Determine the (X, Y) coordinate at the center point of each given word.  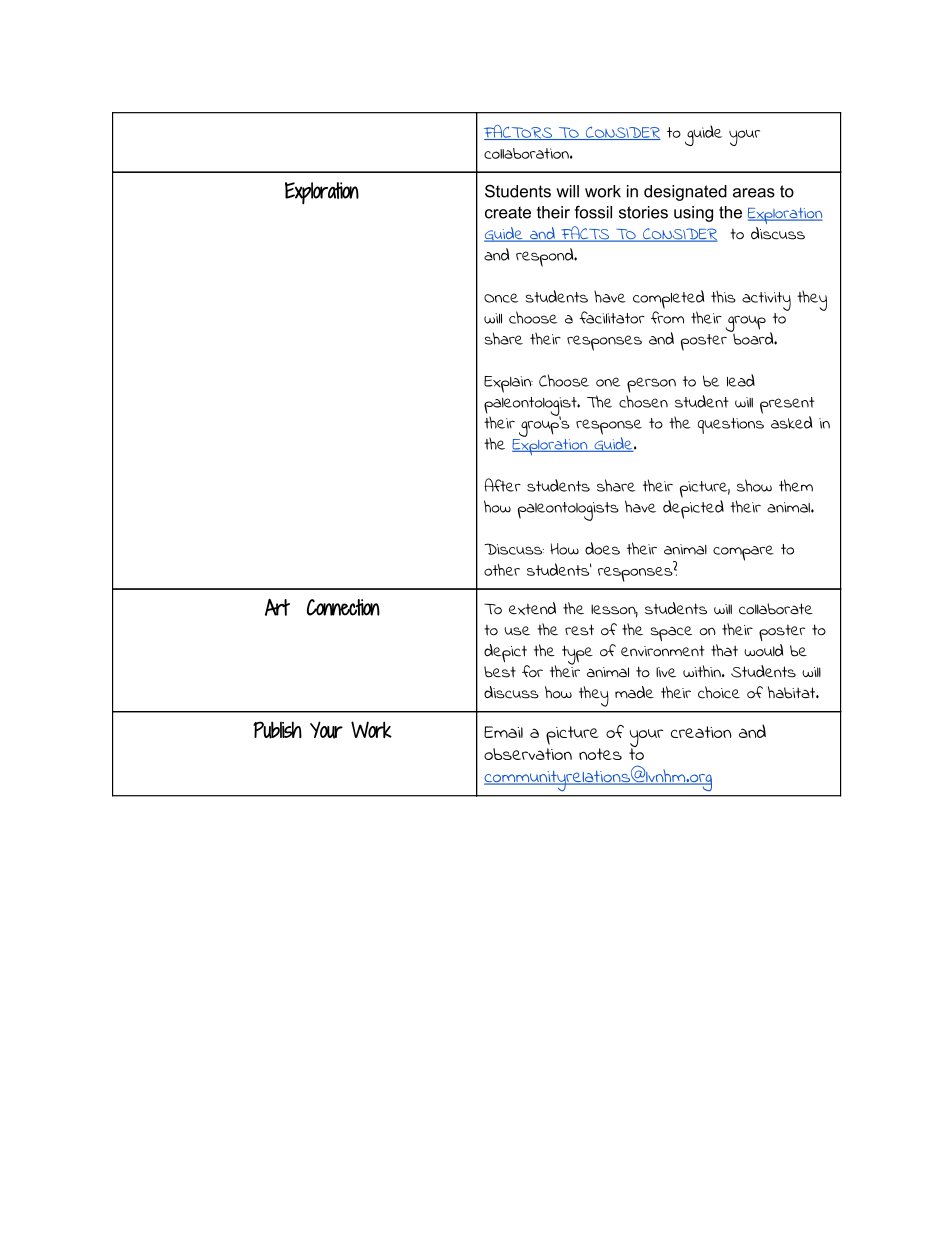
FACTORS (519, 132)
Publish (277, 730)
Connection (343, 607)
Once (501, 298)
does (602, 548)
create (508, 212)
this (723, 296)
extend (532, 608)
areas (754, 193)
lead (741, 380)
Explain (508, 384)
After (502, 485)
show (754, 485)
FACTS (585, 234)
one (608, 382)
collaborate (776, 609)
